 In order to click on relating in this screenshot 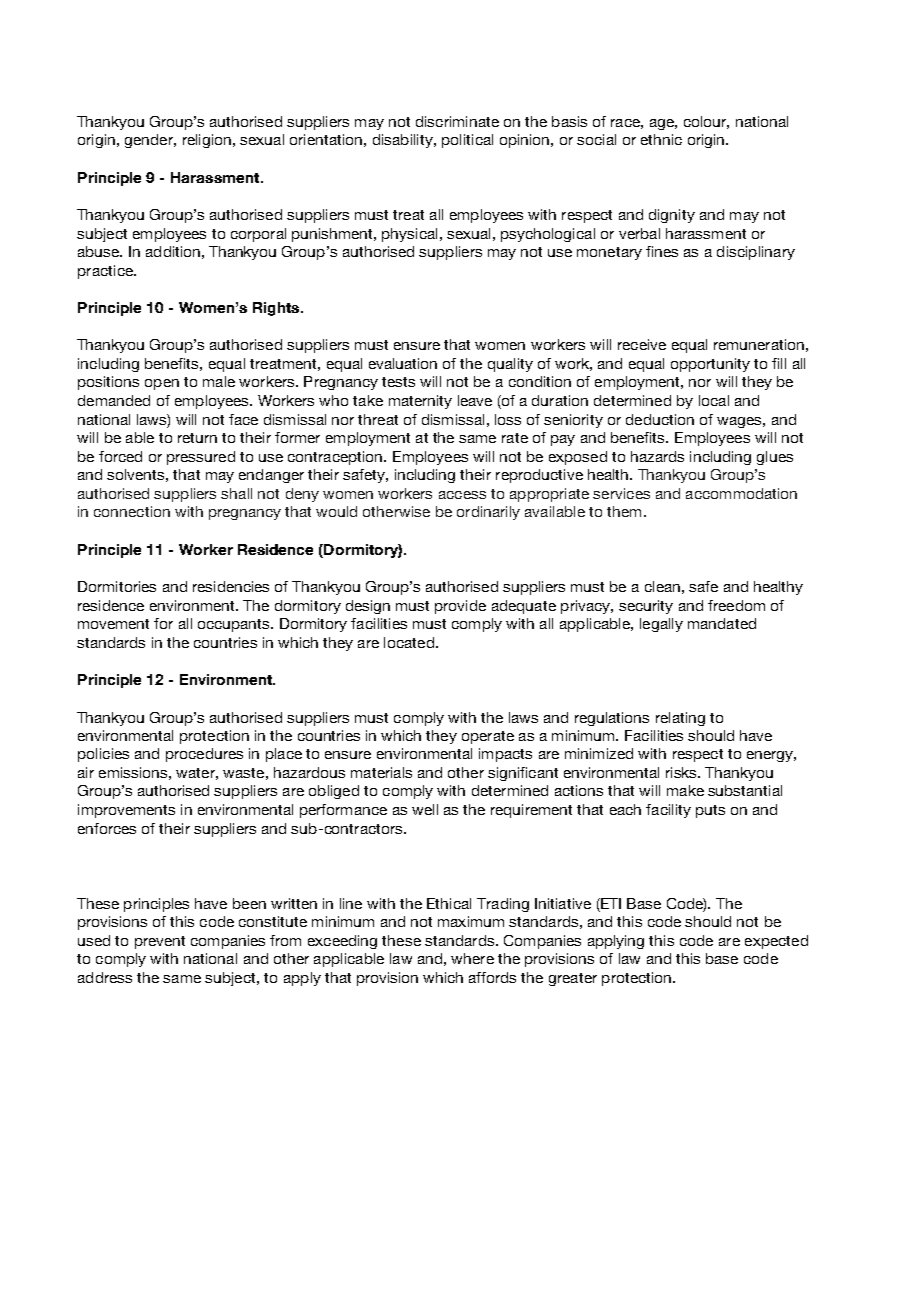, I will do `click(680, 719)`.
